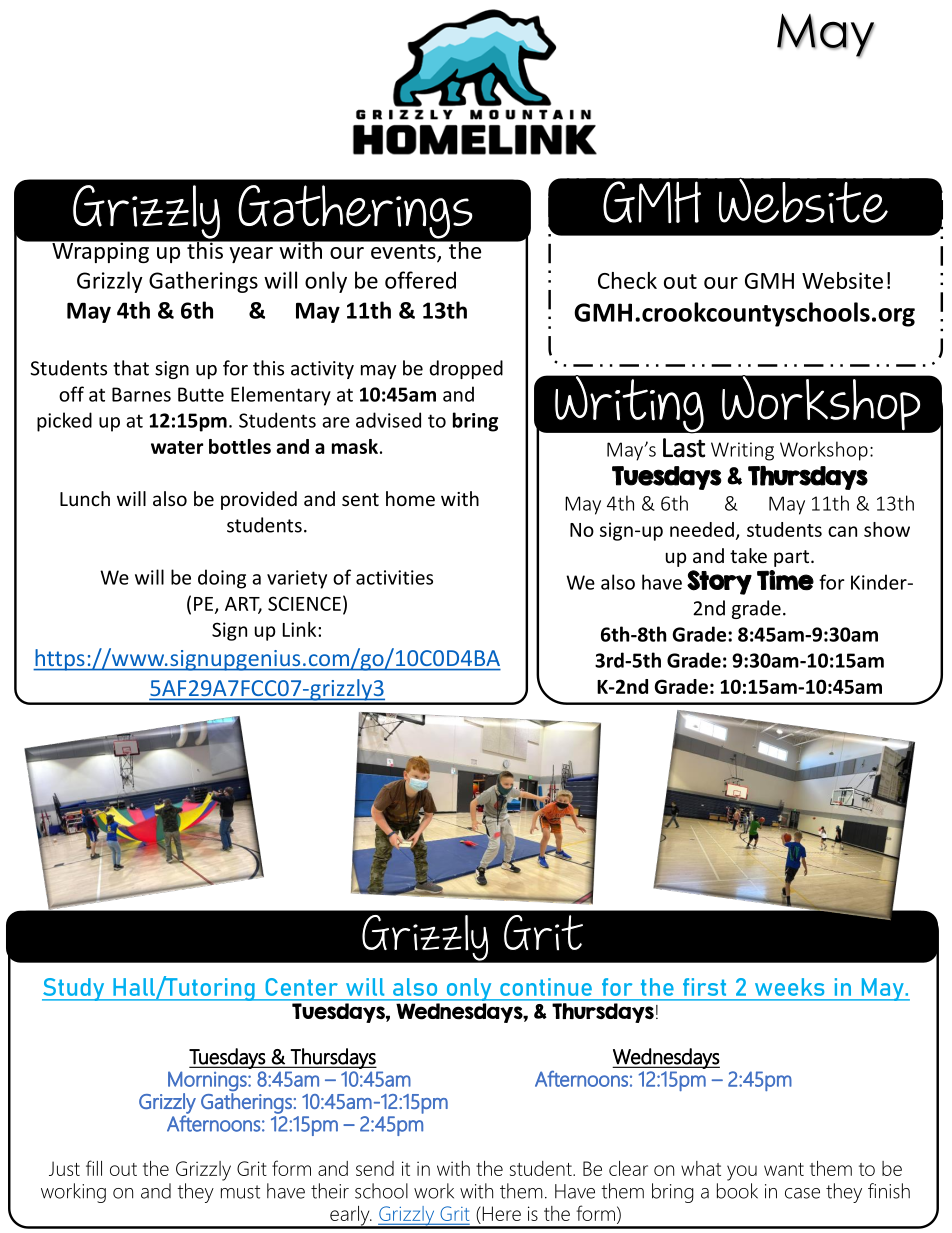  Describe the element at coordinates (500, 1213) in the screenshot. I see `Here` at that location.
